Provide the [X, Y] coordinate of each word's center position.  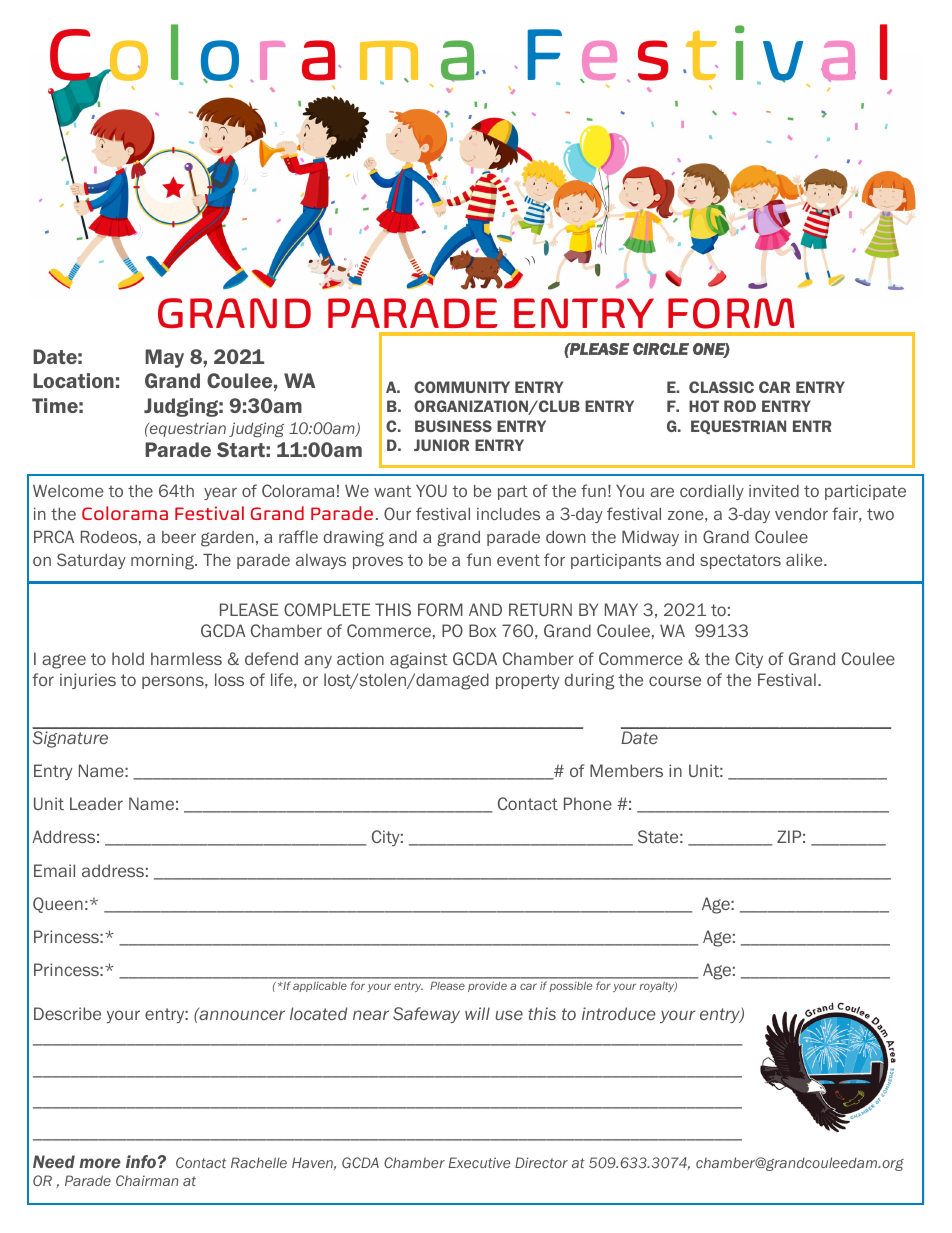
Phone [588, 803]
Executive [479, 1162]
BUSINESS [453, 426]
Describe [67, 1013]
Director [541, 1162]
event [518, 560]
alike [805, 560]
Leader [96, 803]
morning [164, 562]
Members [626, 770]
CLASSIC [721, 387]
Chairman [147, 1180]
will [477, 1013]
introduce [619, 1014]
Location [73, 380]
